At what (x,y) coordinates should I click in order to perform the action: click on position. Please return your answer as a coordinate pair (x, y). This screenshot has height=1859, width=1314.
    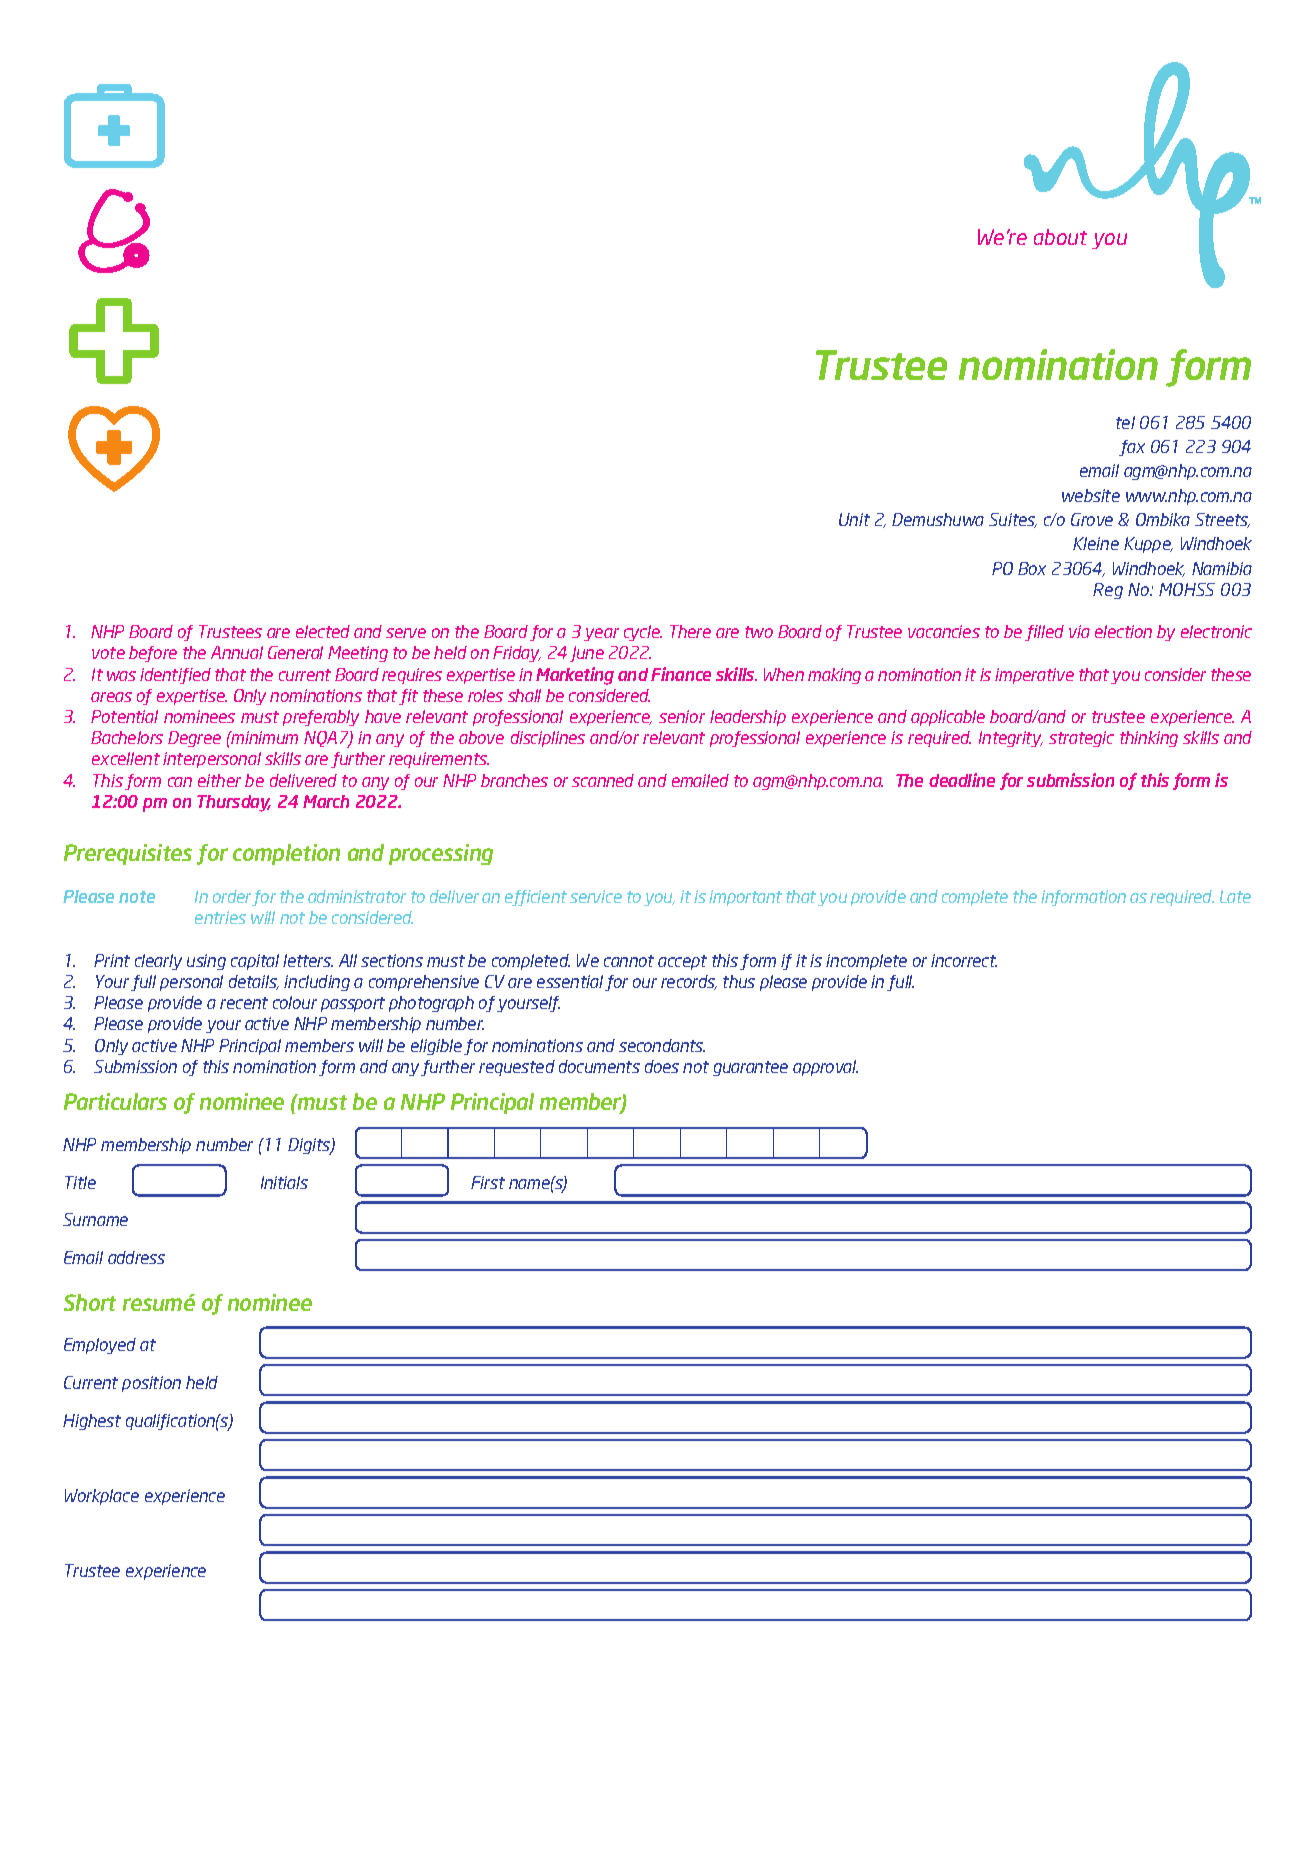
    Looking at the image, I should click on (151, 1384).
